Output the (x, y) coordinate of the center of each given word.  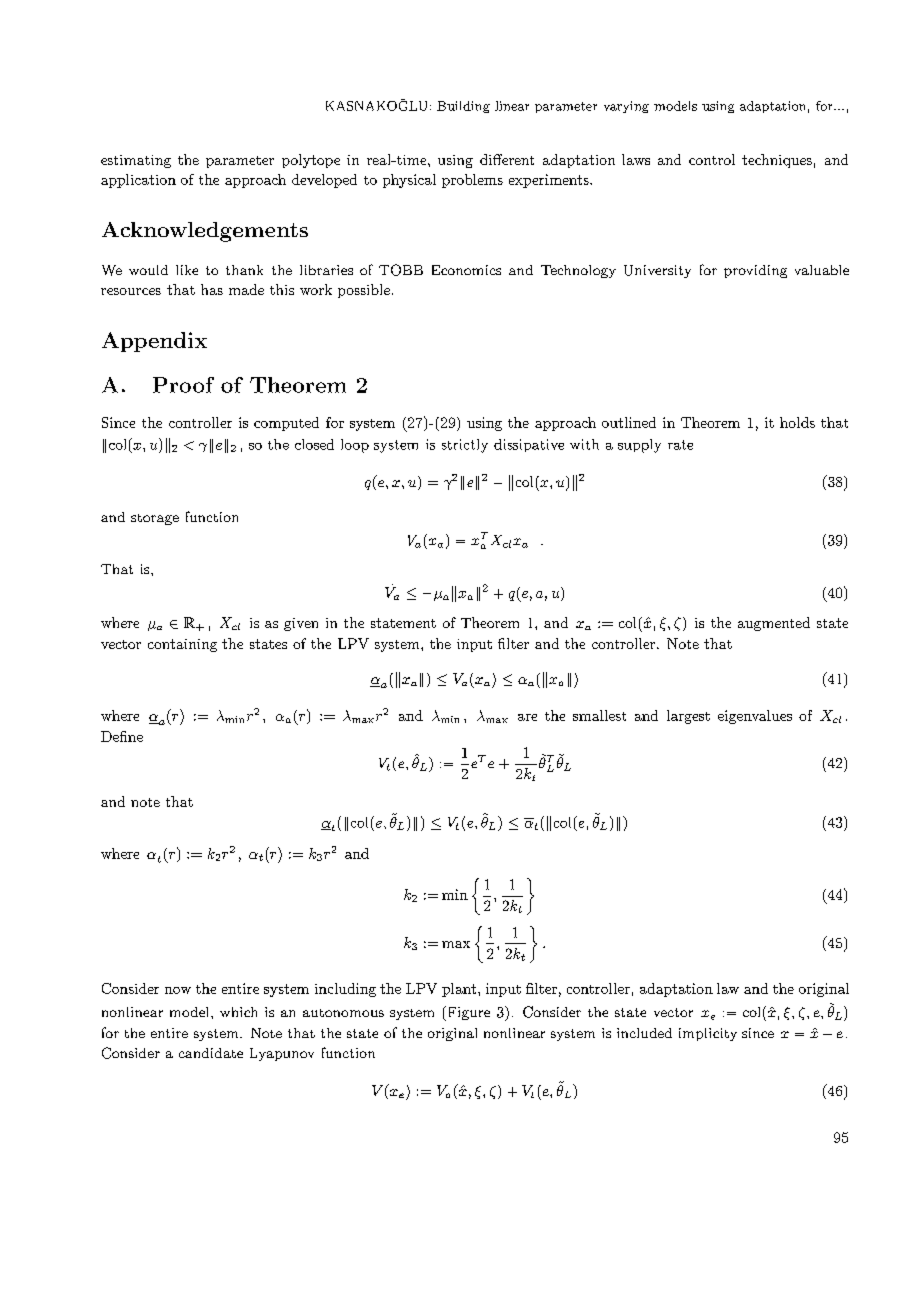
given (301, 624)
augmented (774, 624)
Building (463, 107)
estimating (136, 161)
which (238, 1012)
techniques (777, 161)
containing (182, 645)
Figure (467, 1013)
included (644, 1033)
